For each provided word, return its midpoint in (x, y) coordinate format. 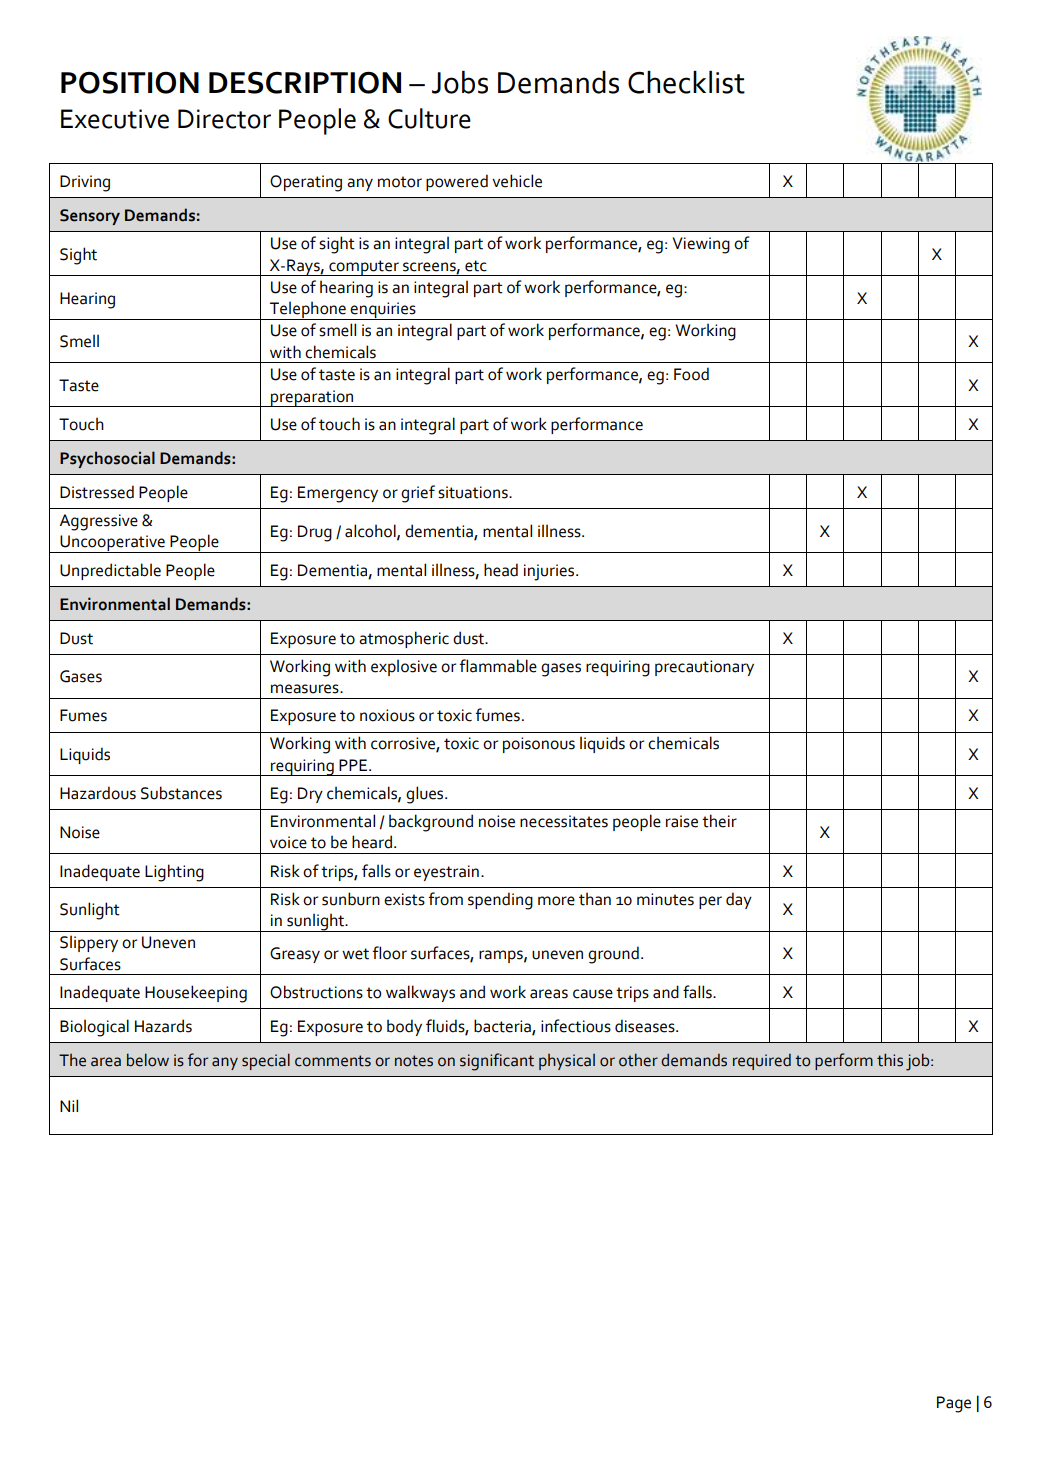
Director (224, 119)
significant (497, 1062)
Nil (69, 1105)
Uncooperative (112, 544)
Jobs (460, 82)
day (739, 900)
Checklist (686, 82)
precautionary (704, 668)
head (501, 570)
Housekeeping (196, 994)
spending (500, 901)
